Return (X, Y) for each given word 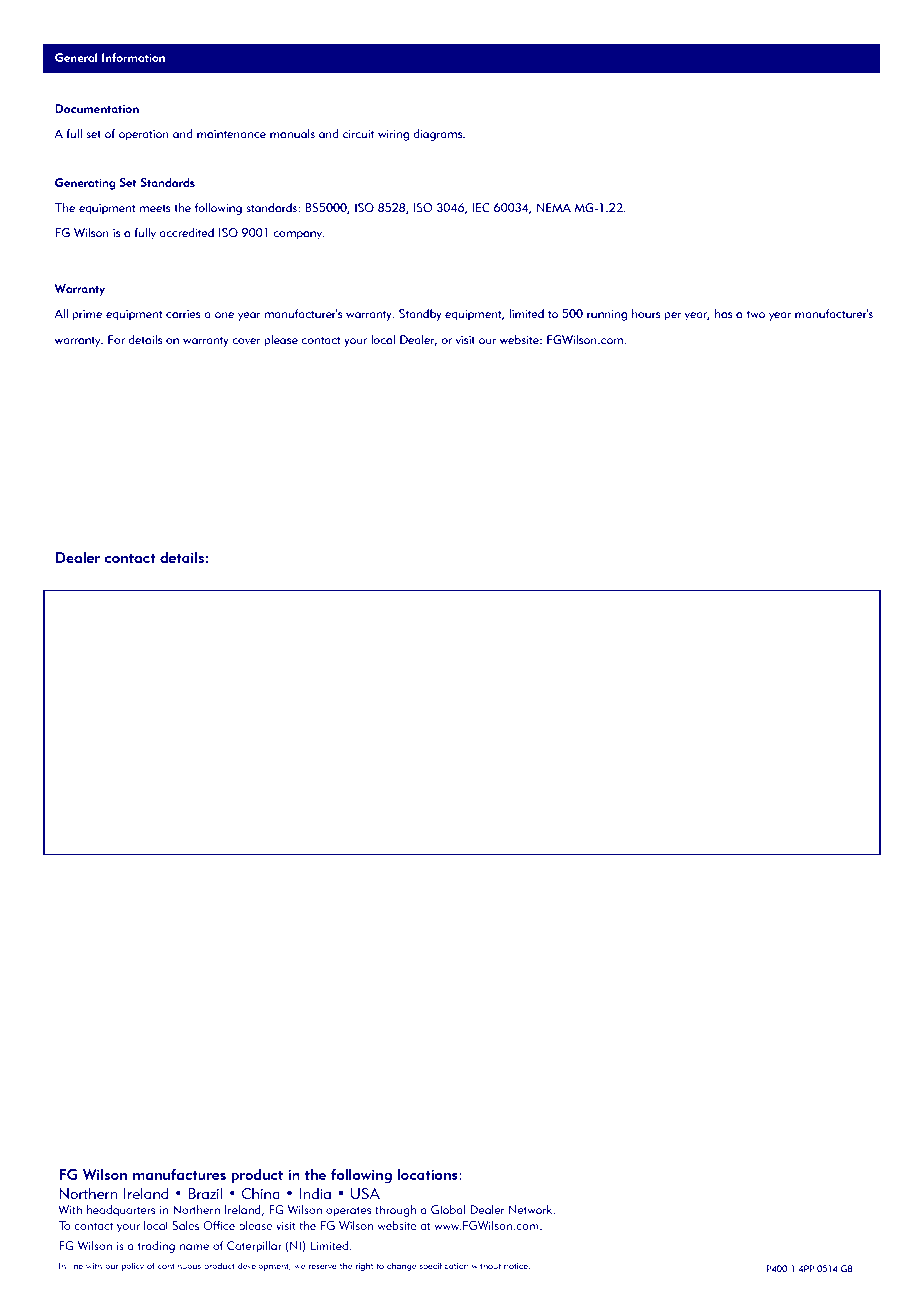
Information (133, 57)
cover (246, 341)
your (355, 342)
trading (156, 1247)
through (395, 1211)
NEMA (554, 207)
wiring (393, 135)
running (607, 315)
